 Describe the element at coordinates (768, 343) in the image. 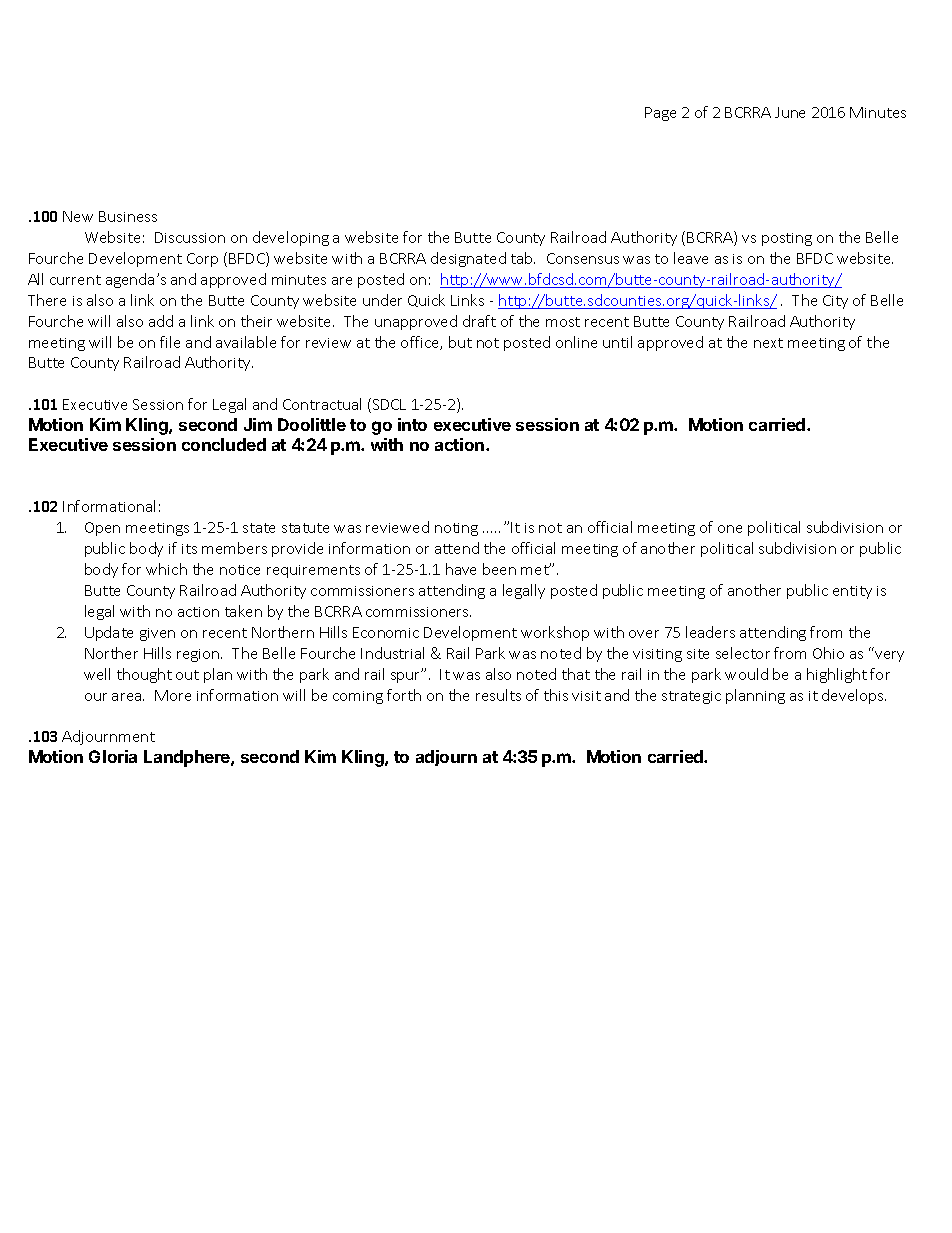

I see `next` at that location.
